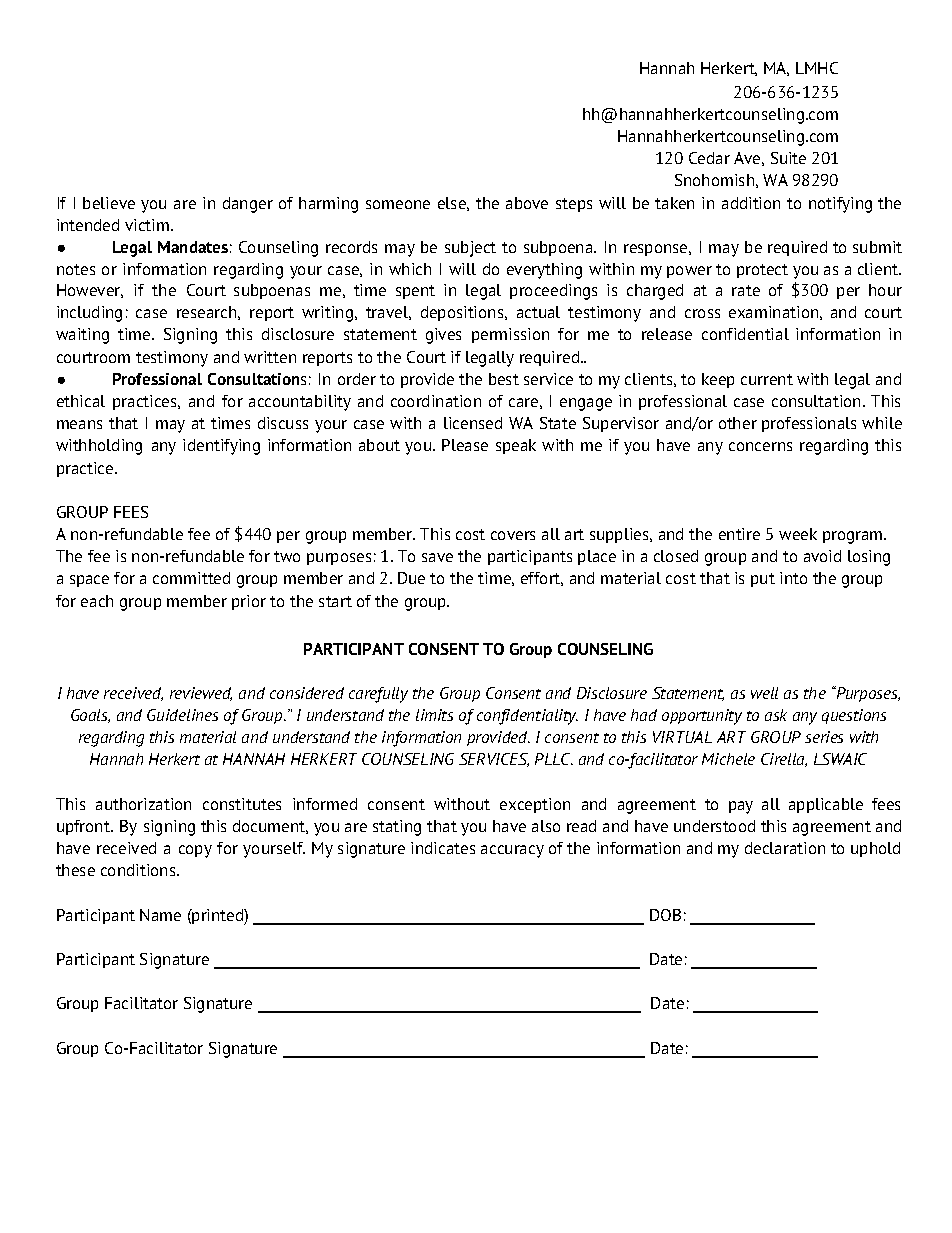 This screenshot has height=1233, width=952. Describe the element at coordinates (191, 578) in the screenshot. I see `committed` at that location.
